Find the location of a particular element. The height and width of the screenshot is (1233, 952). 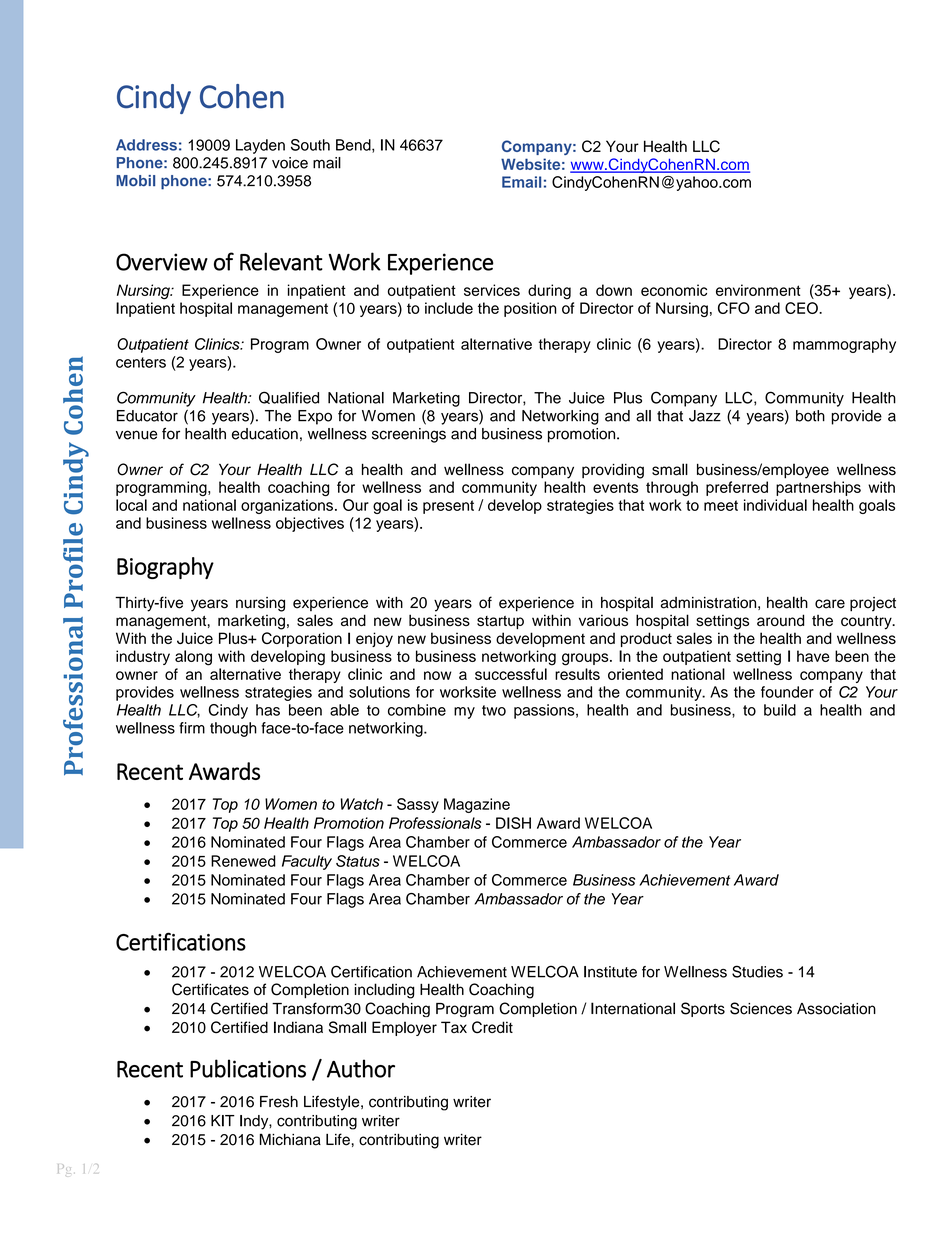

Magazine is located at coordinates (477, 805).
